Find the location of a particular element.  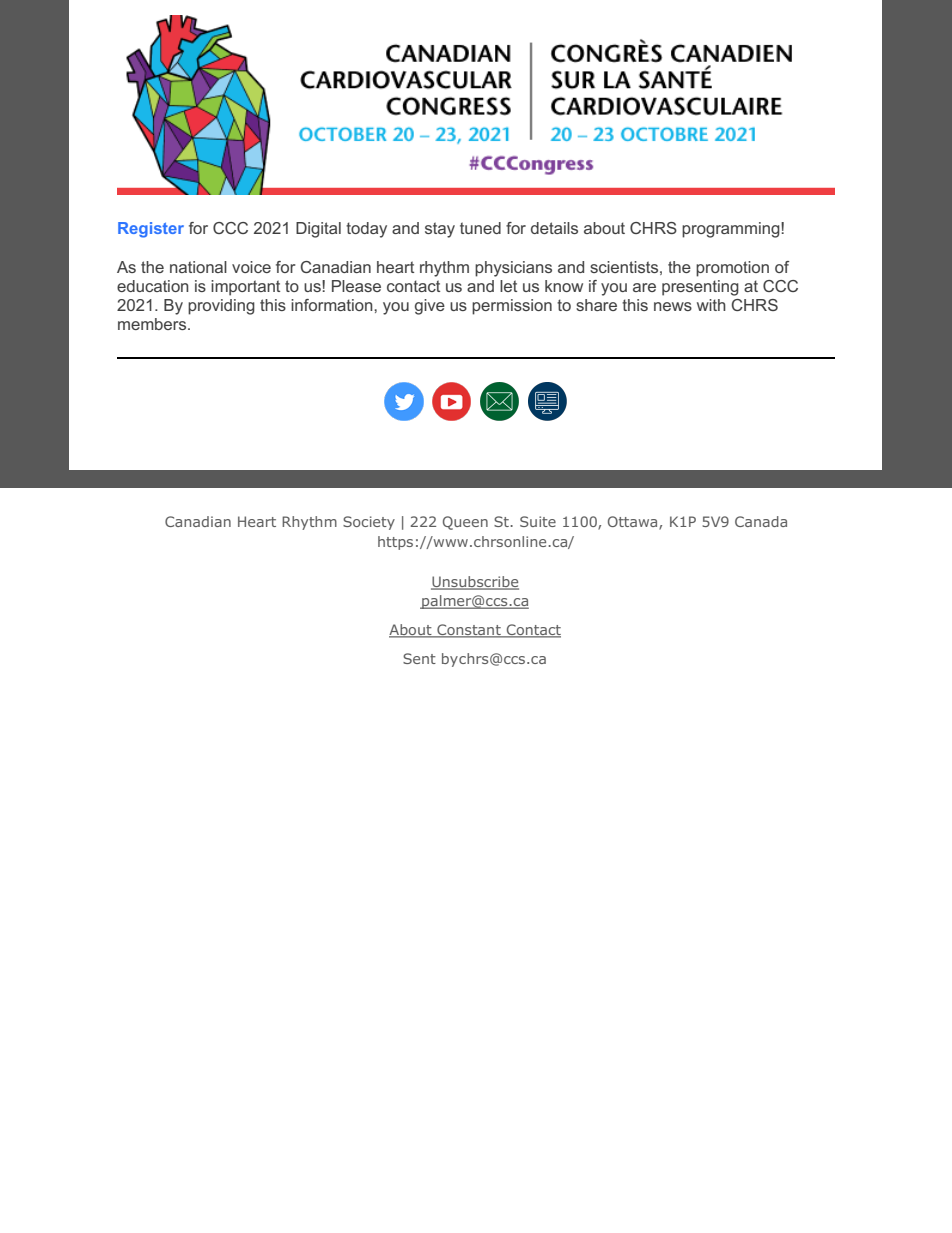

Society is located at coordinates (369, 523).
